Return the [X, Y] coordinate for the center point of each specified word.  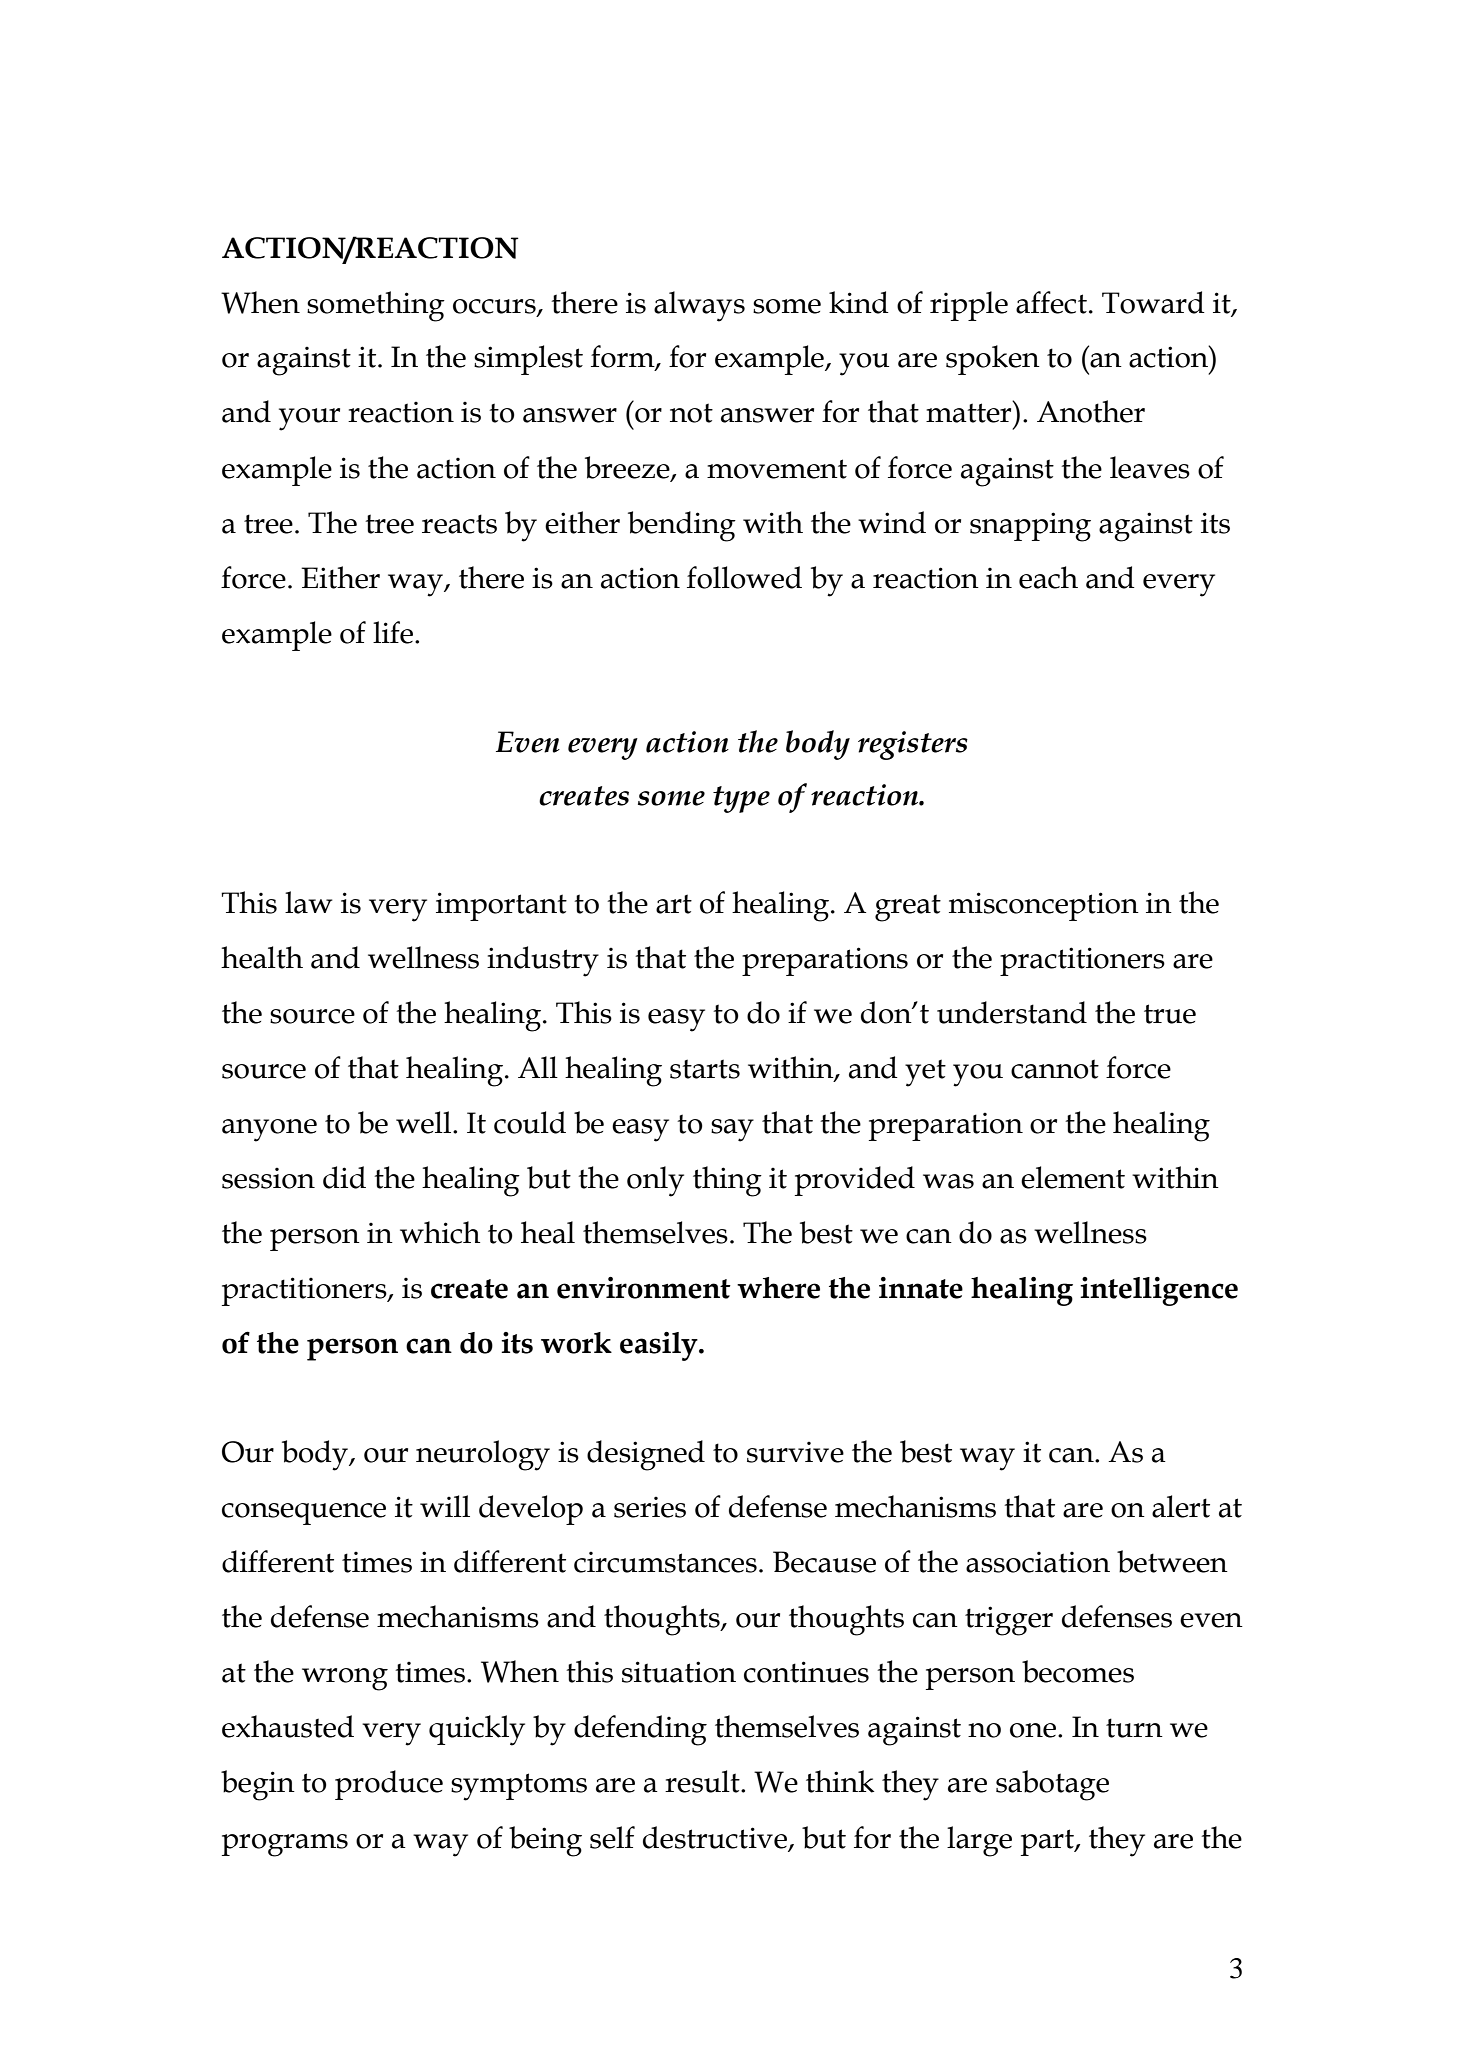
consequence [304, 1514]
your [309, 419]
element [1073, 1177]
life [394, 632]
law [309, 902]
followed [744, 577]
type [741, 799]
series [650, 1507]
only [655, 1181]
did [344, 1177]
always [699, 306]
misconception [1044, 906]
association [1038, 1562]
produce [389, 1785]
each [1048, 577]
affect [1051, 302]
